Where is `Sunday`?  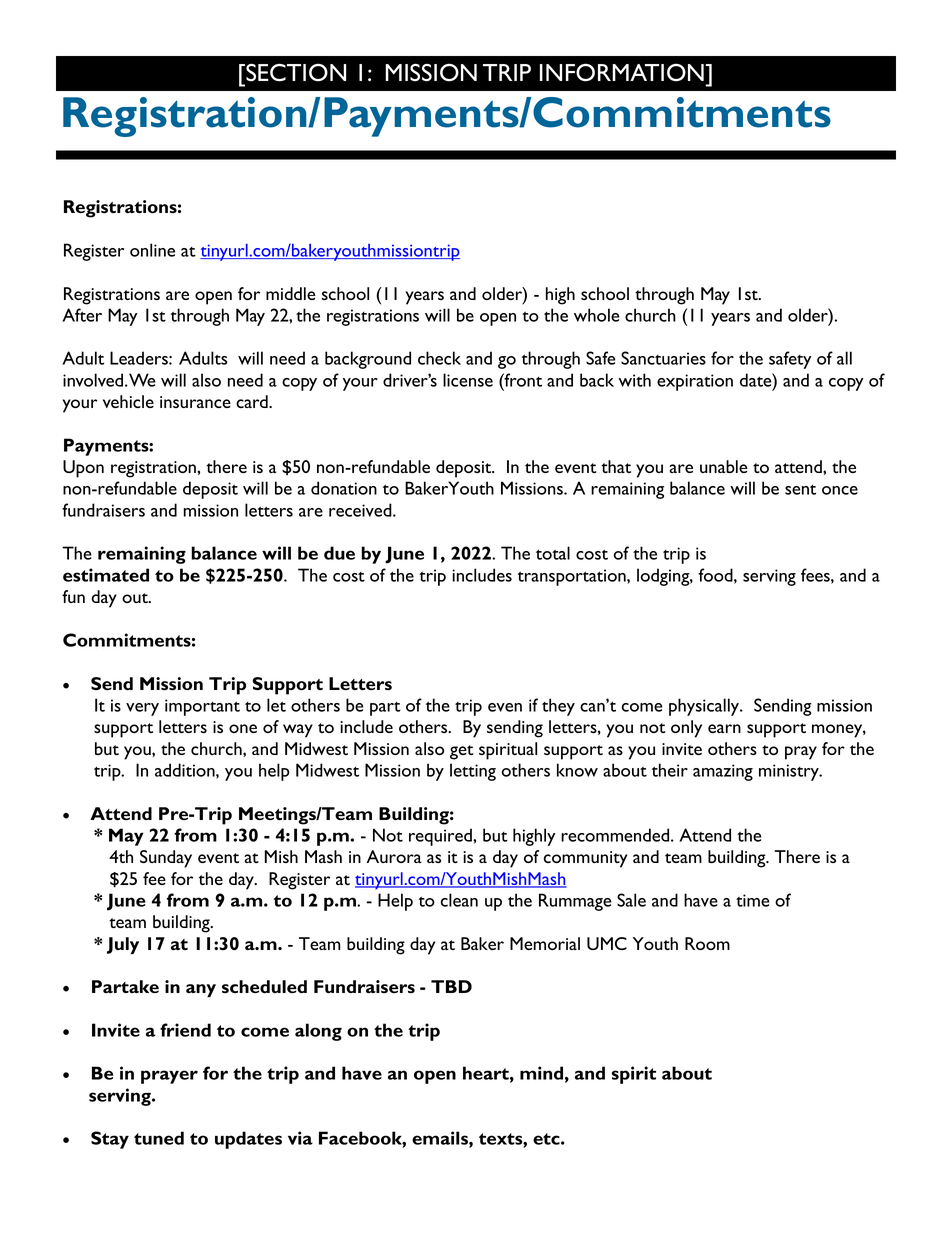
Sunday is located at coordinates (166, 859).
